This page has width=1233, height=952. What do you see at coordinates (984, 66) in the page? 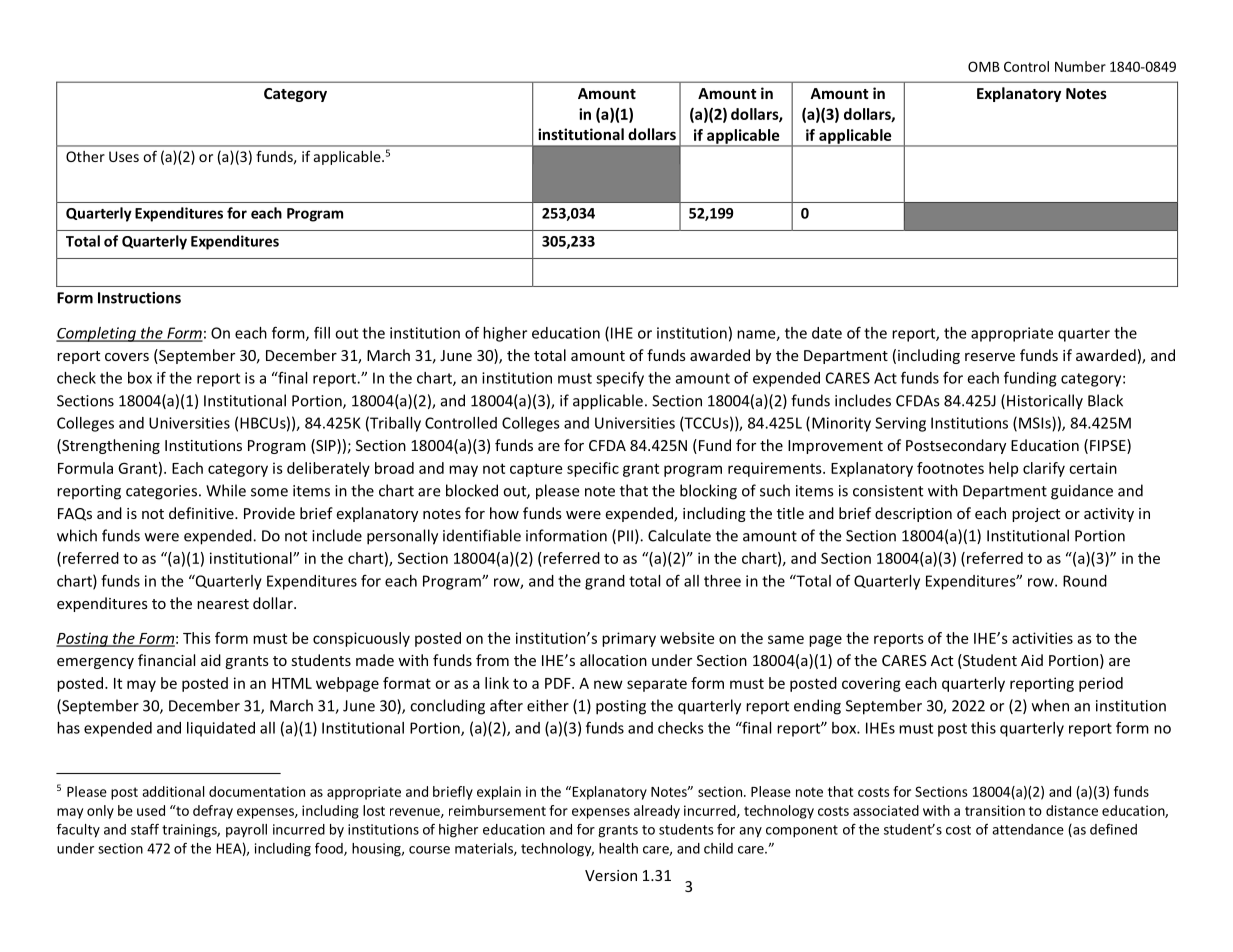
I see `OMB` at bounding box center [984, 66].
